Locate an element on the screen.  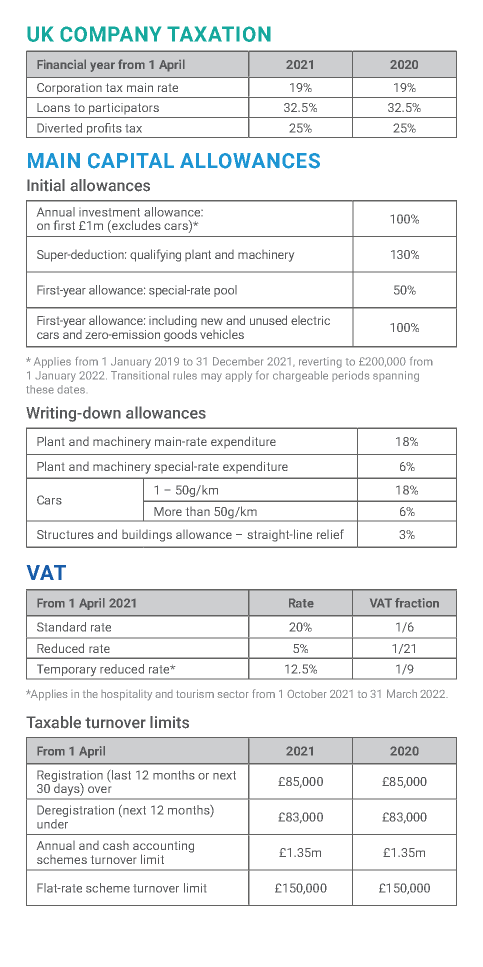
Financial is located at coordinates (61, 64).
